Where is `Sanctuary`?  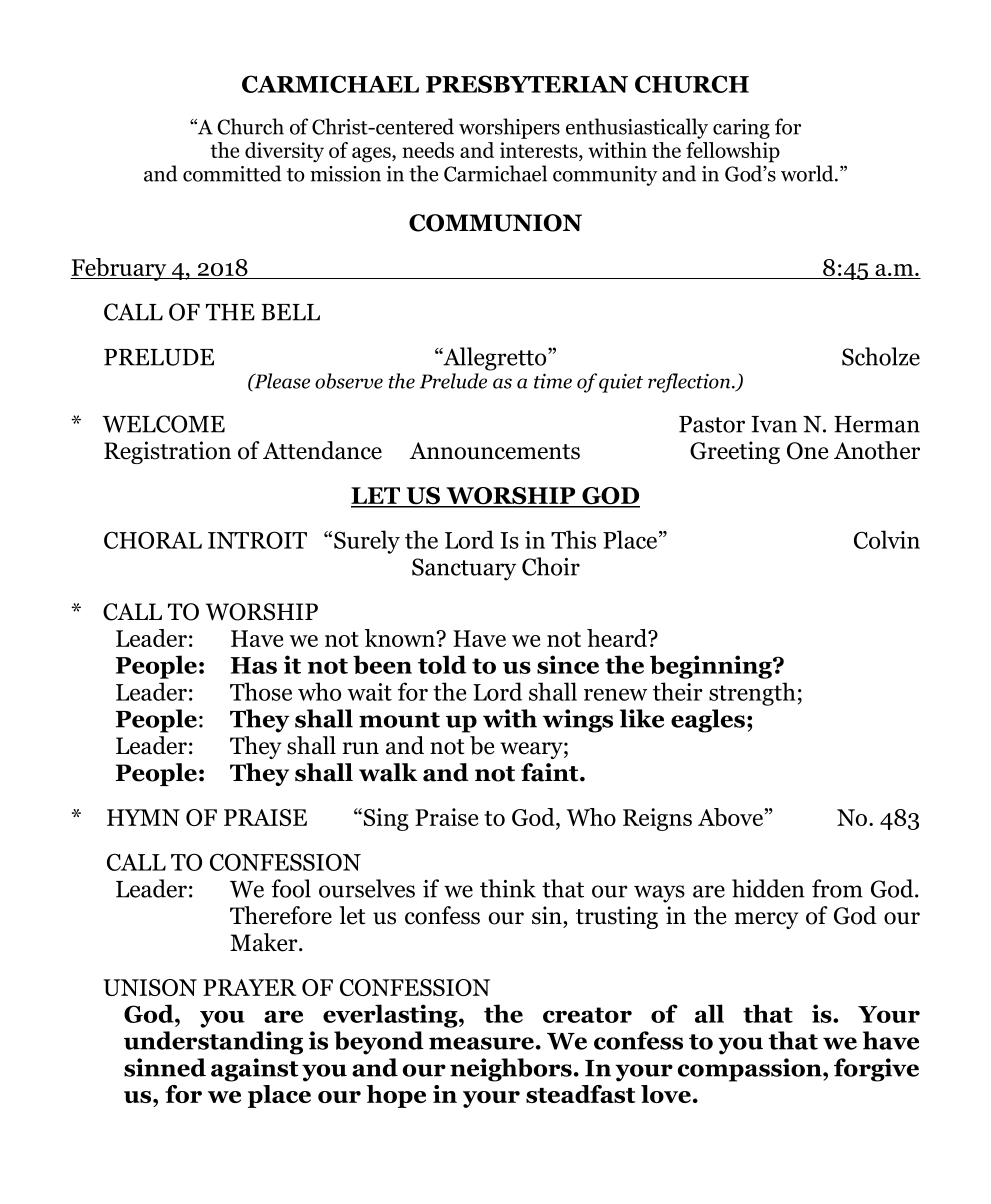
Sanctuary is located at coordinates (464, 569).
